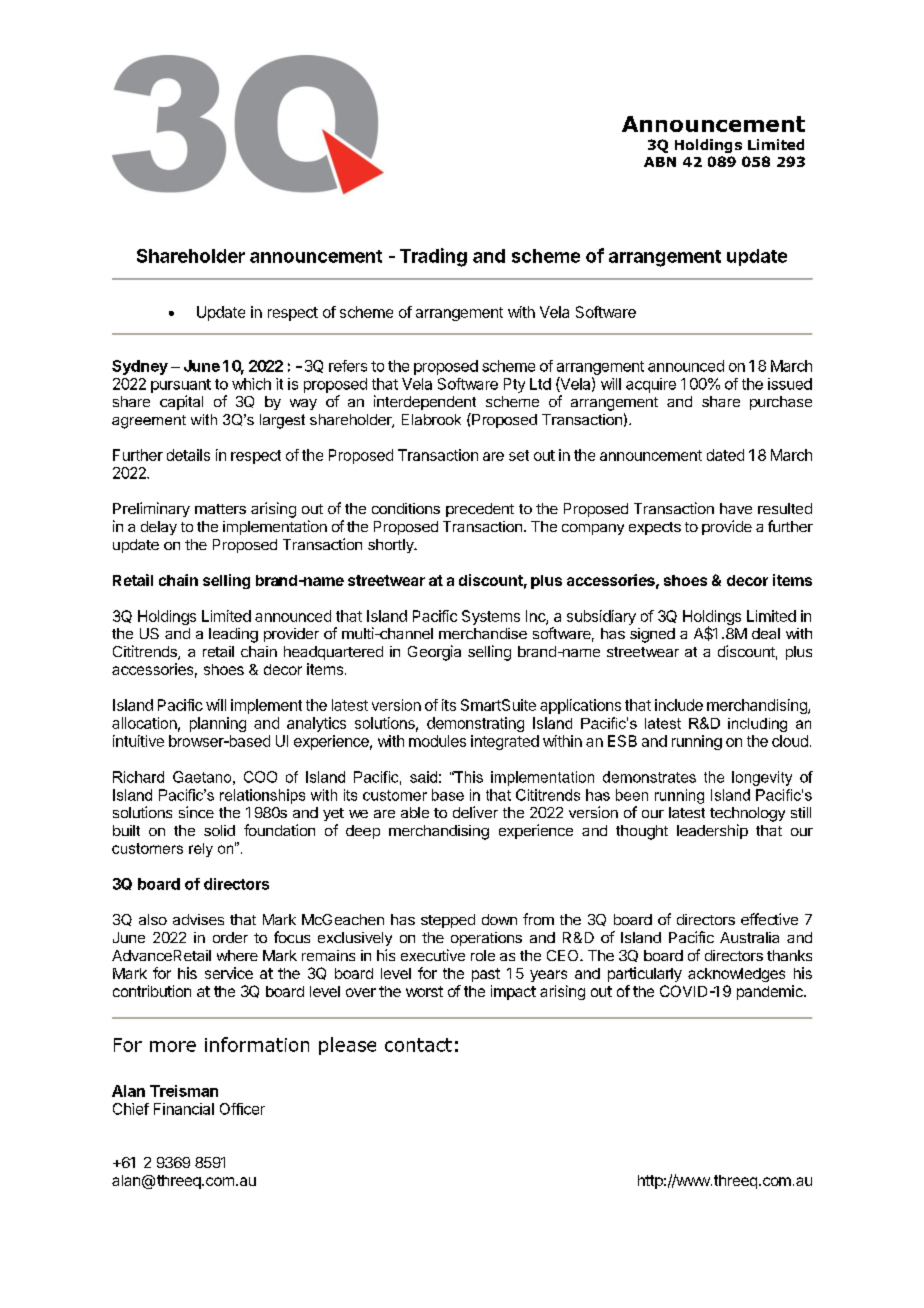 This page has height=1308, width=924. I want to click on have, so click(736, 508).
